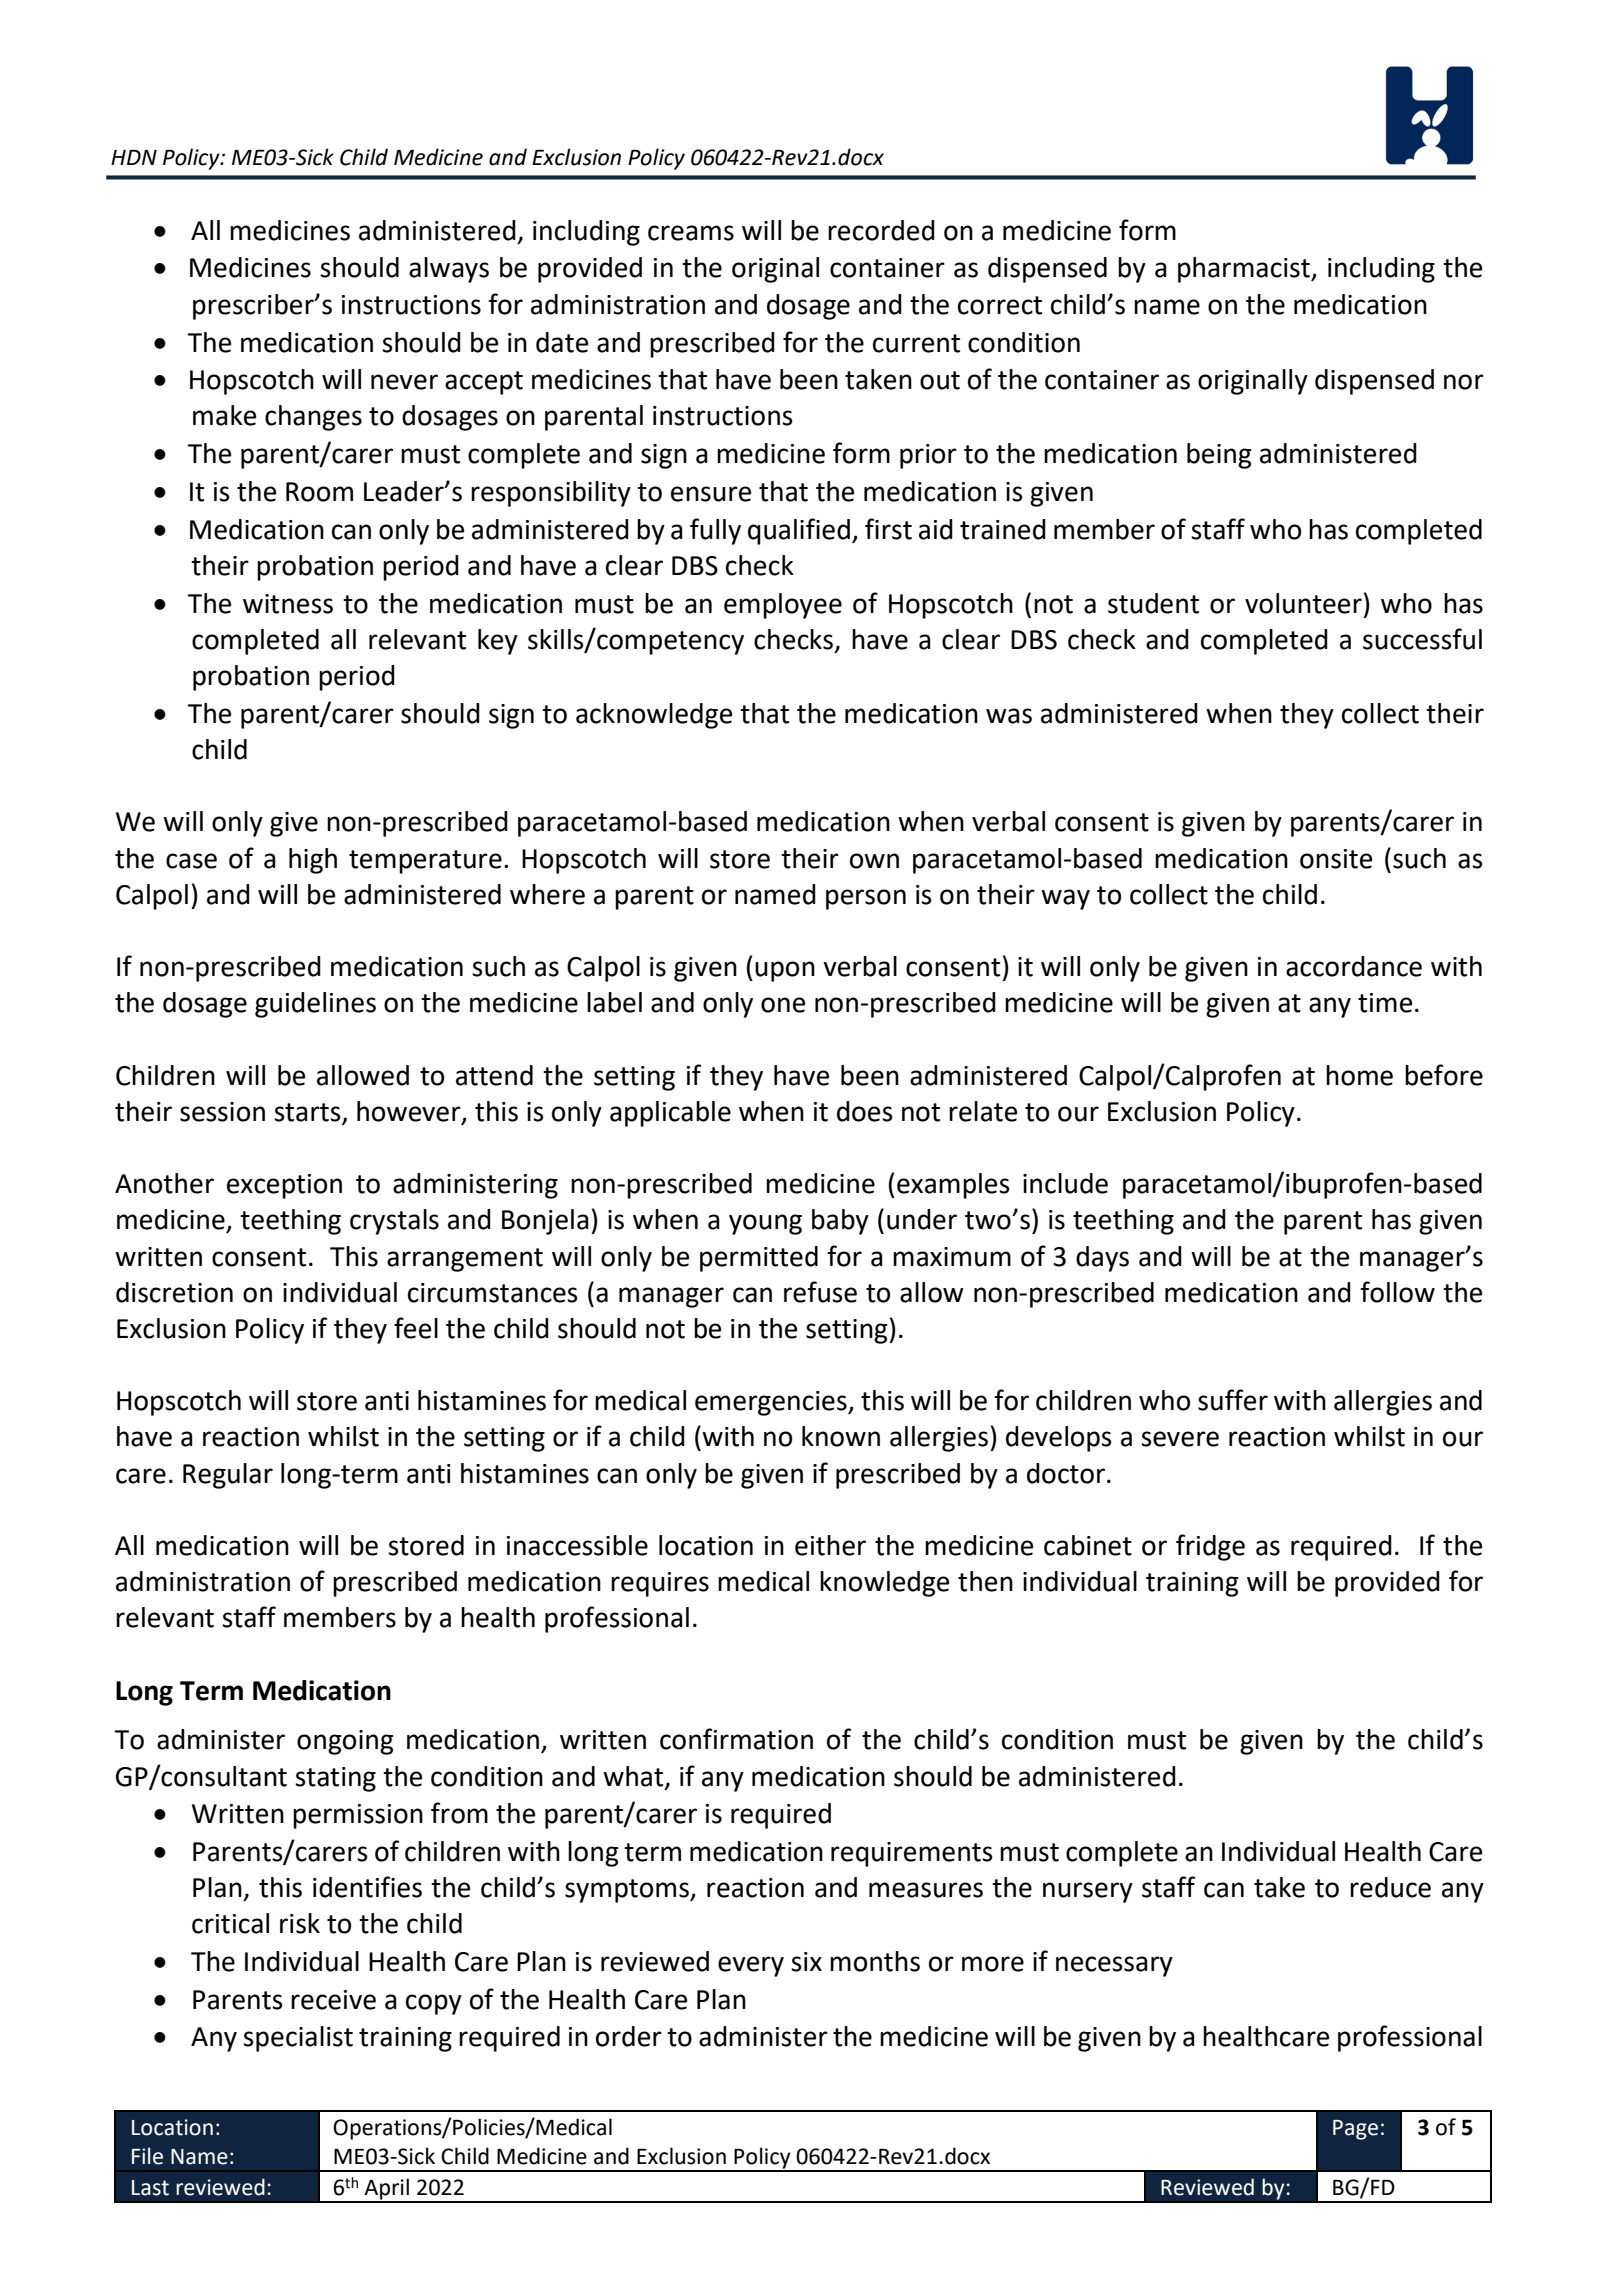 The height and width of the image is (2269, 1605). Describe the element at coordinates (1210, 1547) in the image. I see `fridge` at that location.
